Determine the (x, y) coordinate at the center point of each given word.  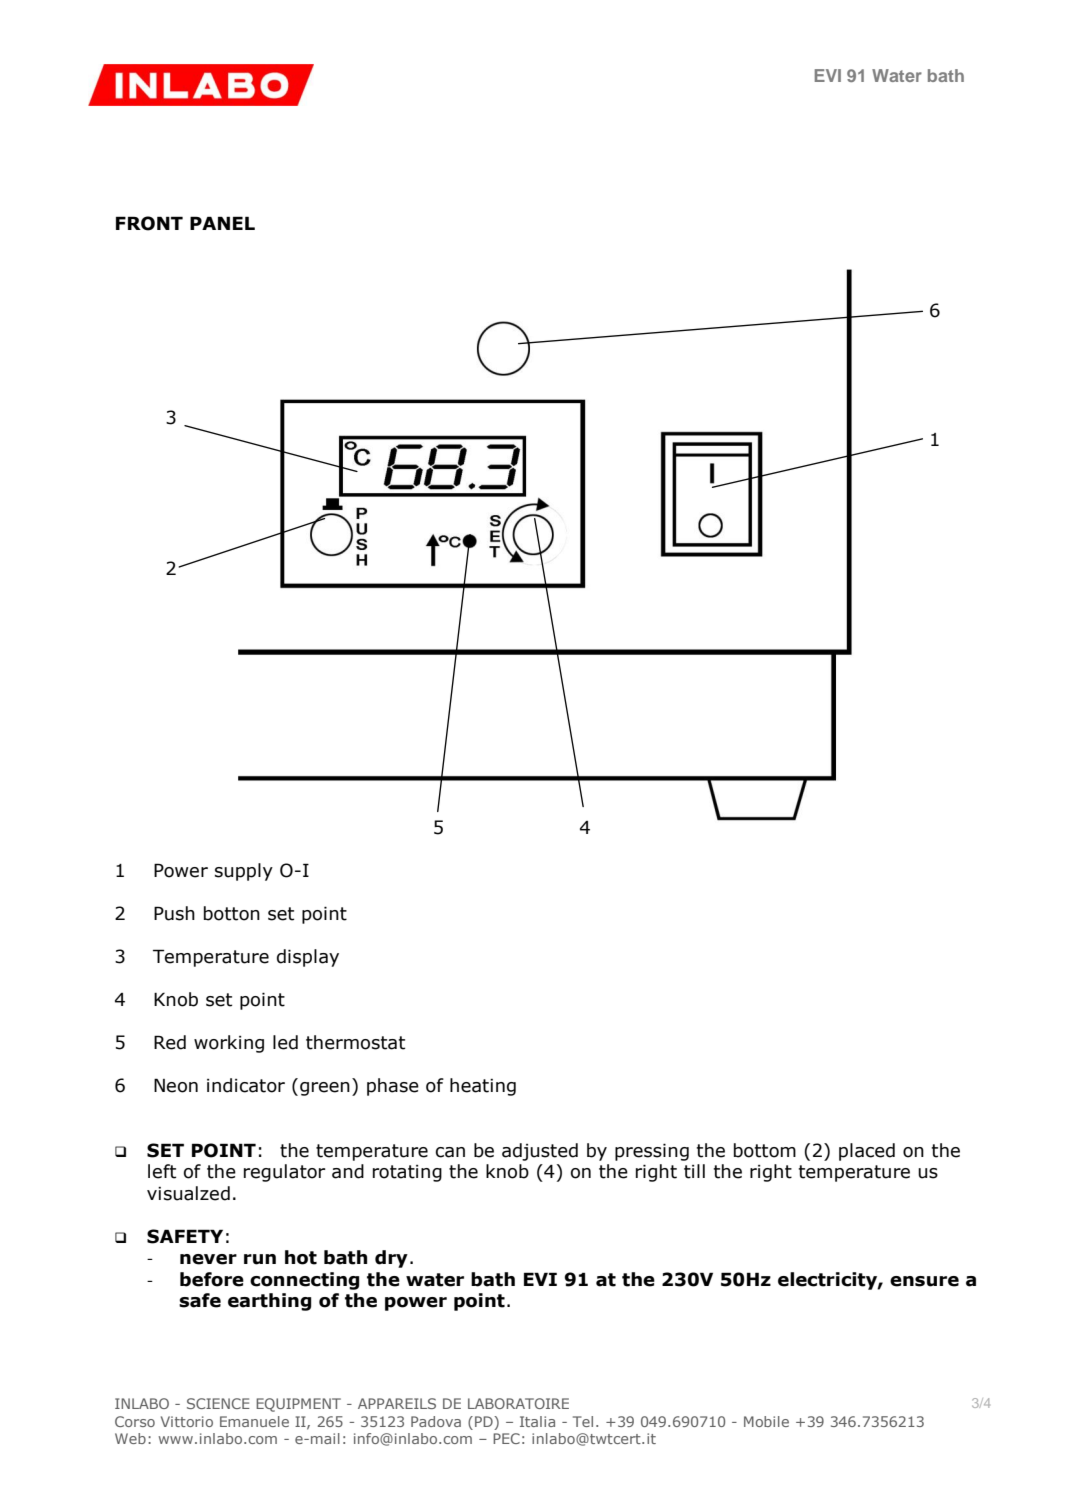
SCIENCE (218, 1403)
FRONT (149, 223)
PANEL (222, 223)
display (308, 958)
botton (232, 913)
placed (867, 1152)
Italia (537, 1421)
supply (244, 872)
